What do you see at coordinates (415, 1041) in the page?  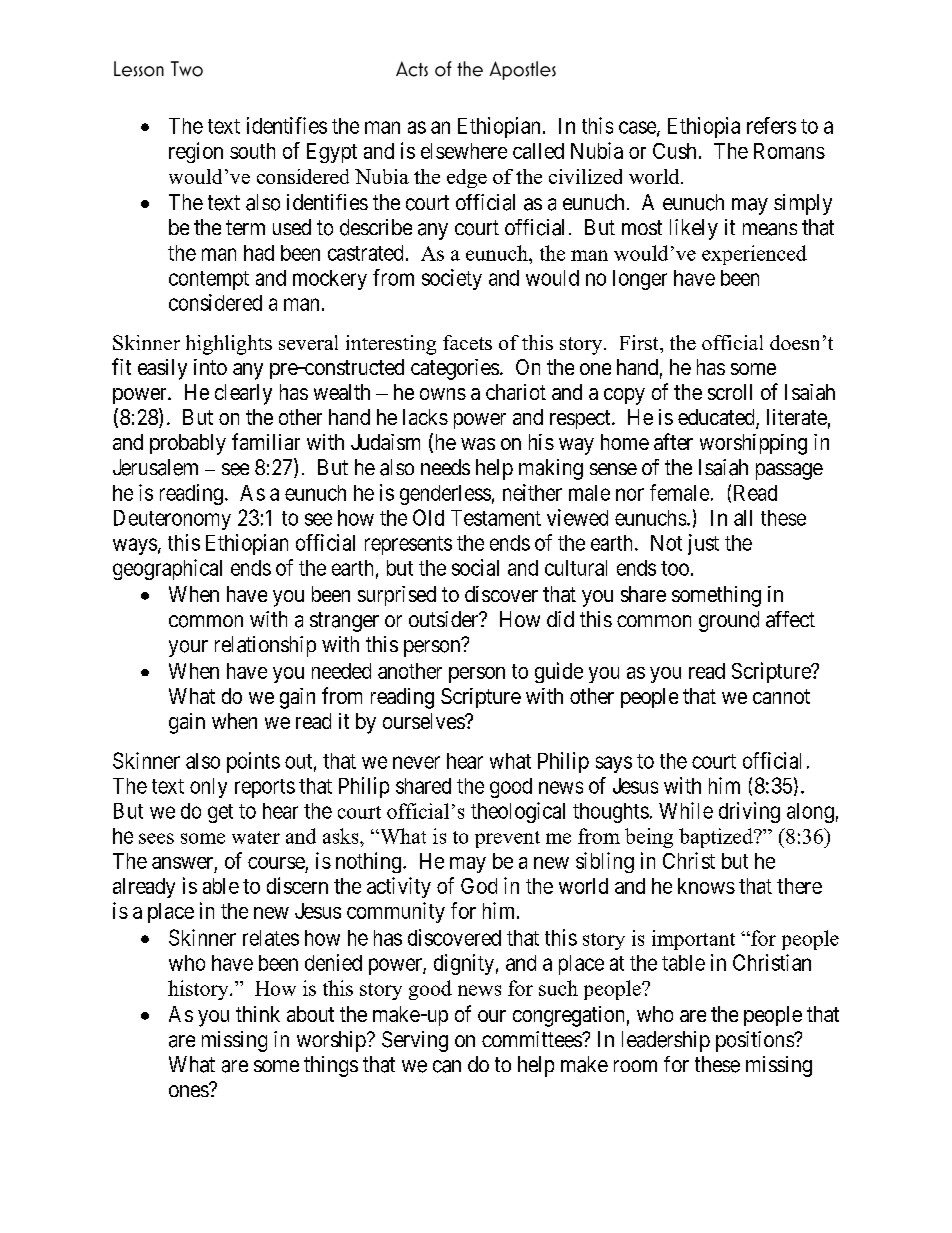 I see `Serving` at bounding box center [415, 1041].
